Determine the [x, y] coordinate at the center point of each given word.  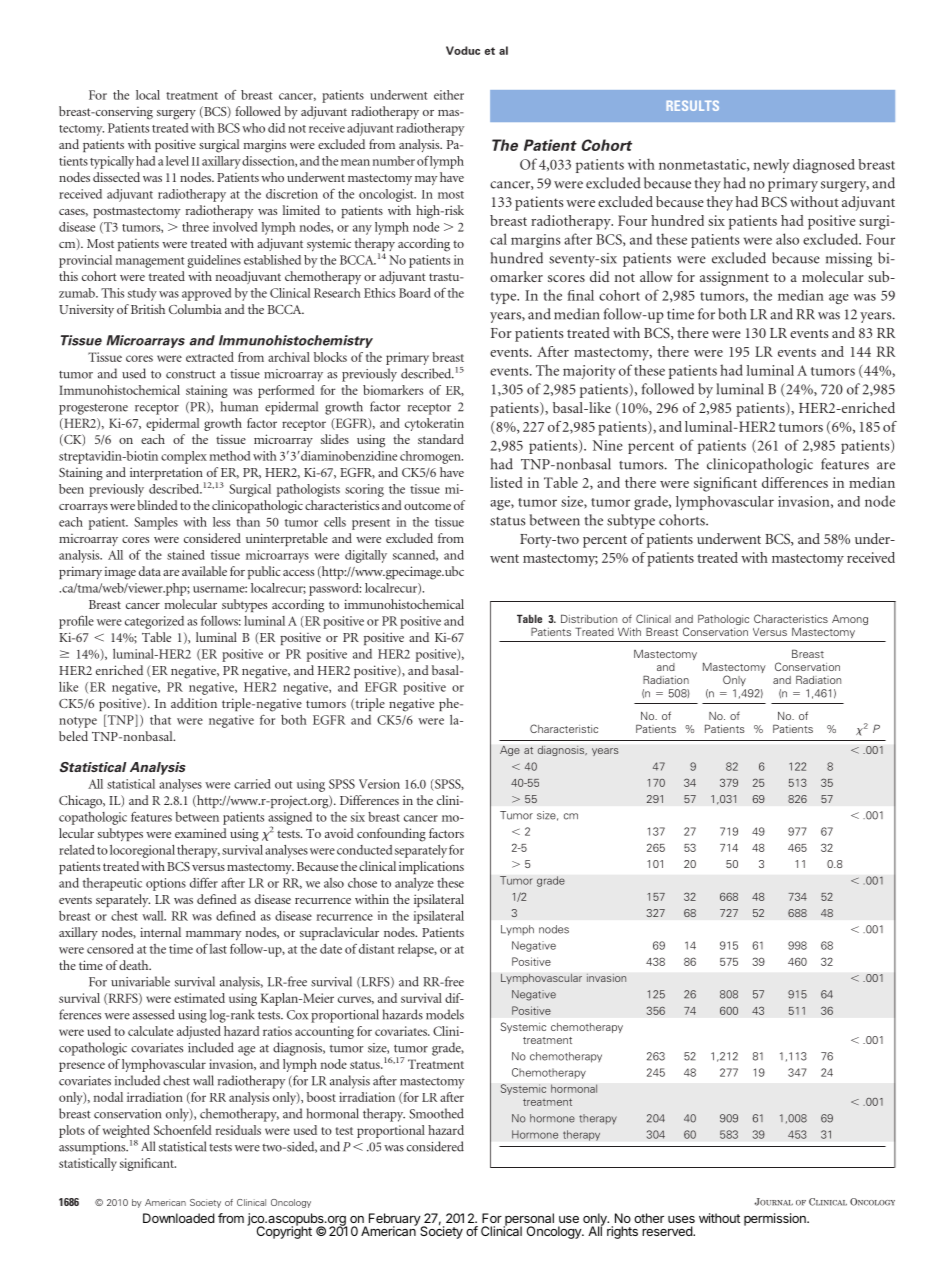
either [449, 95]
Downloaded [179, 1218]
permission [776, 1219]
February [394, 1220]
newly [771, 166]
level [177, 161]
